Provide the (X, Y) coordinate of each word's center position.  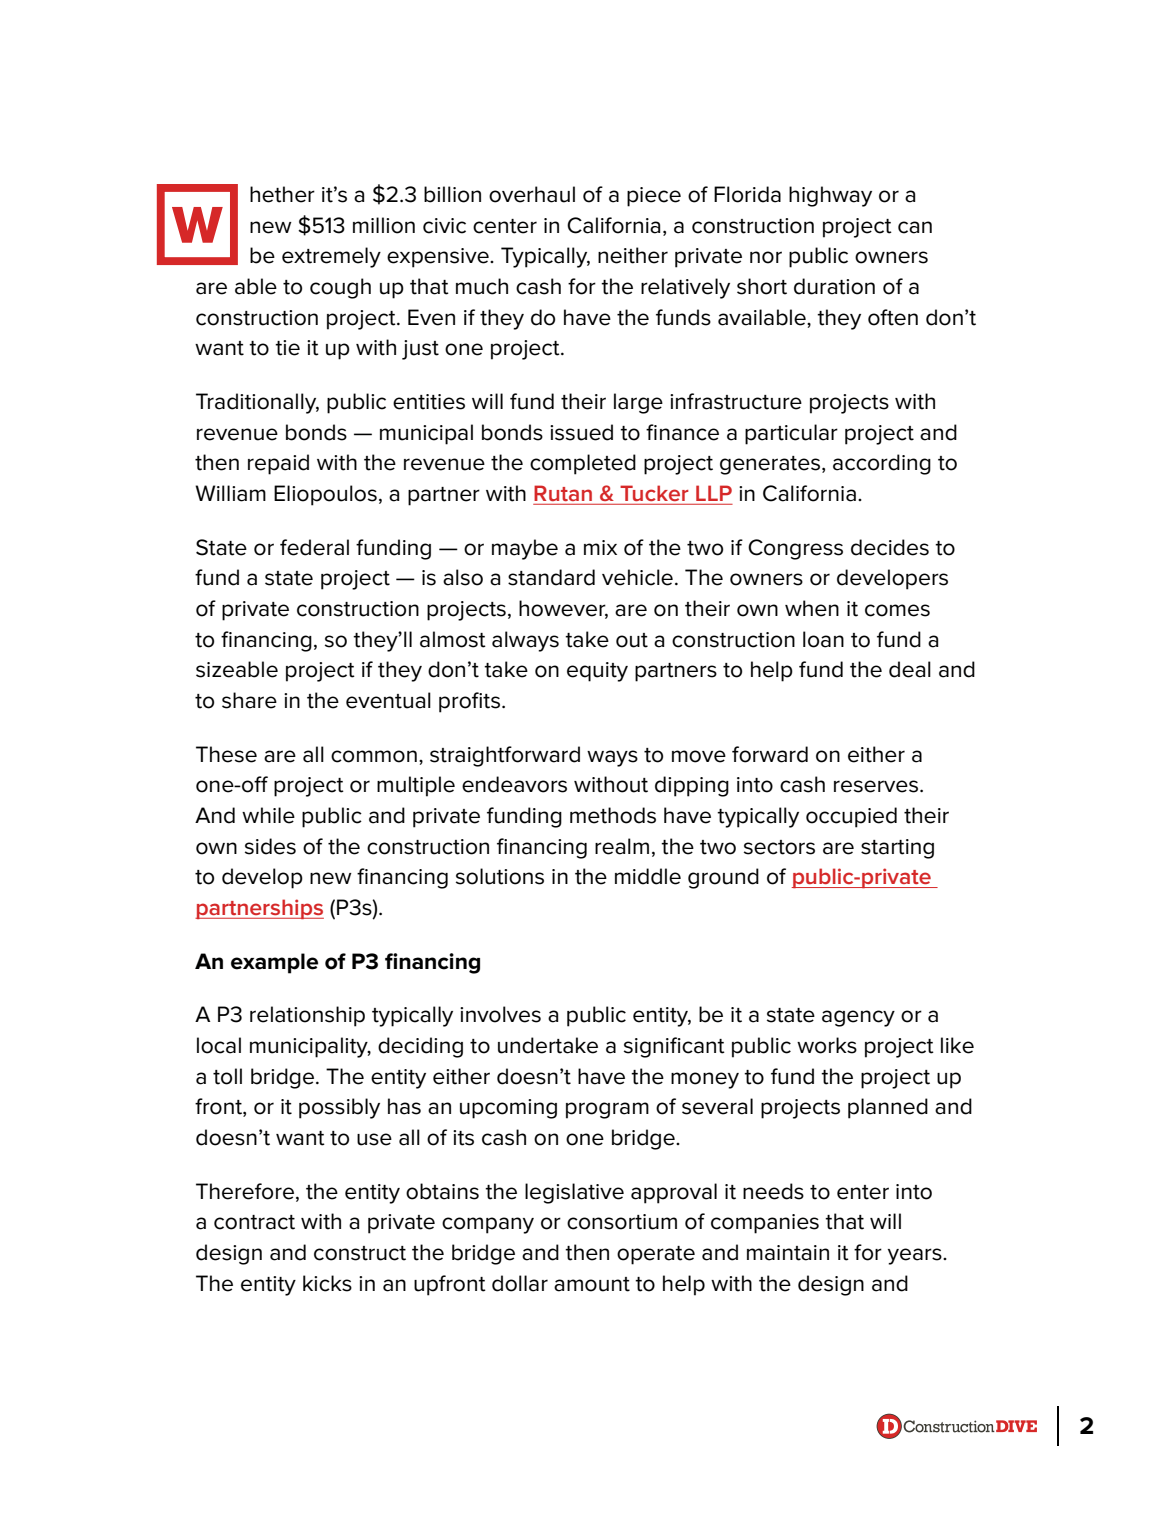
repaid (278, 464)
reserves (877, 786)
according (882, 464)
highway (830, 196)
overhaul (532, 194)
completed (583, 464)
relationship (307, 1016)
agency (858, 1018)
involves (500, 1014)
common (374, 756)
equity (597, 672)
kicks (327, 1283)
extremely (331, 257)
